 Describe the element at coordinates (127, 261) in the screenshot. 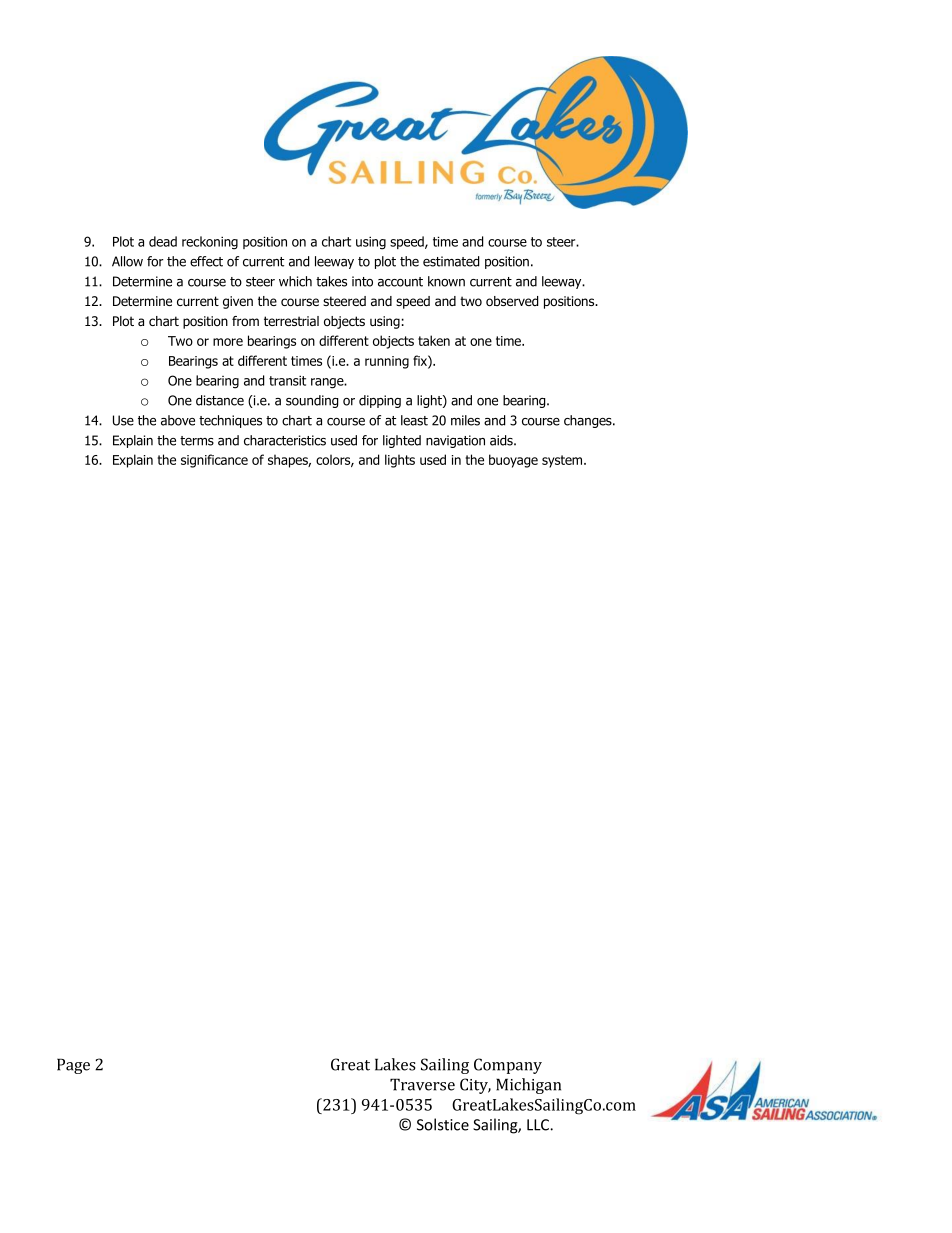

I see `Allow` at that location.
